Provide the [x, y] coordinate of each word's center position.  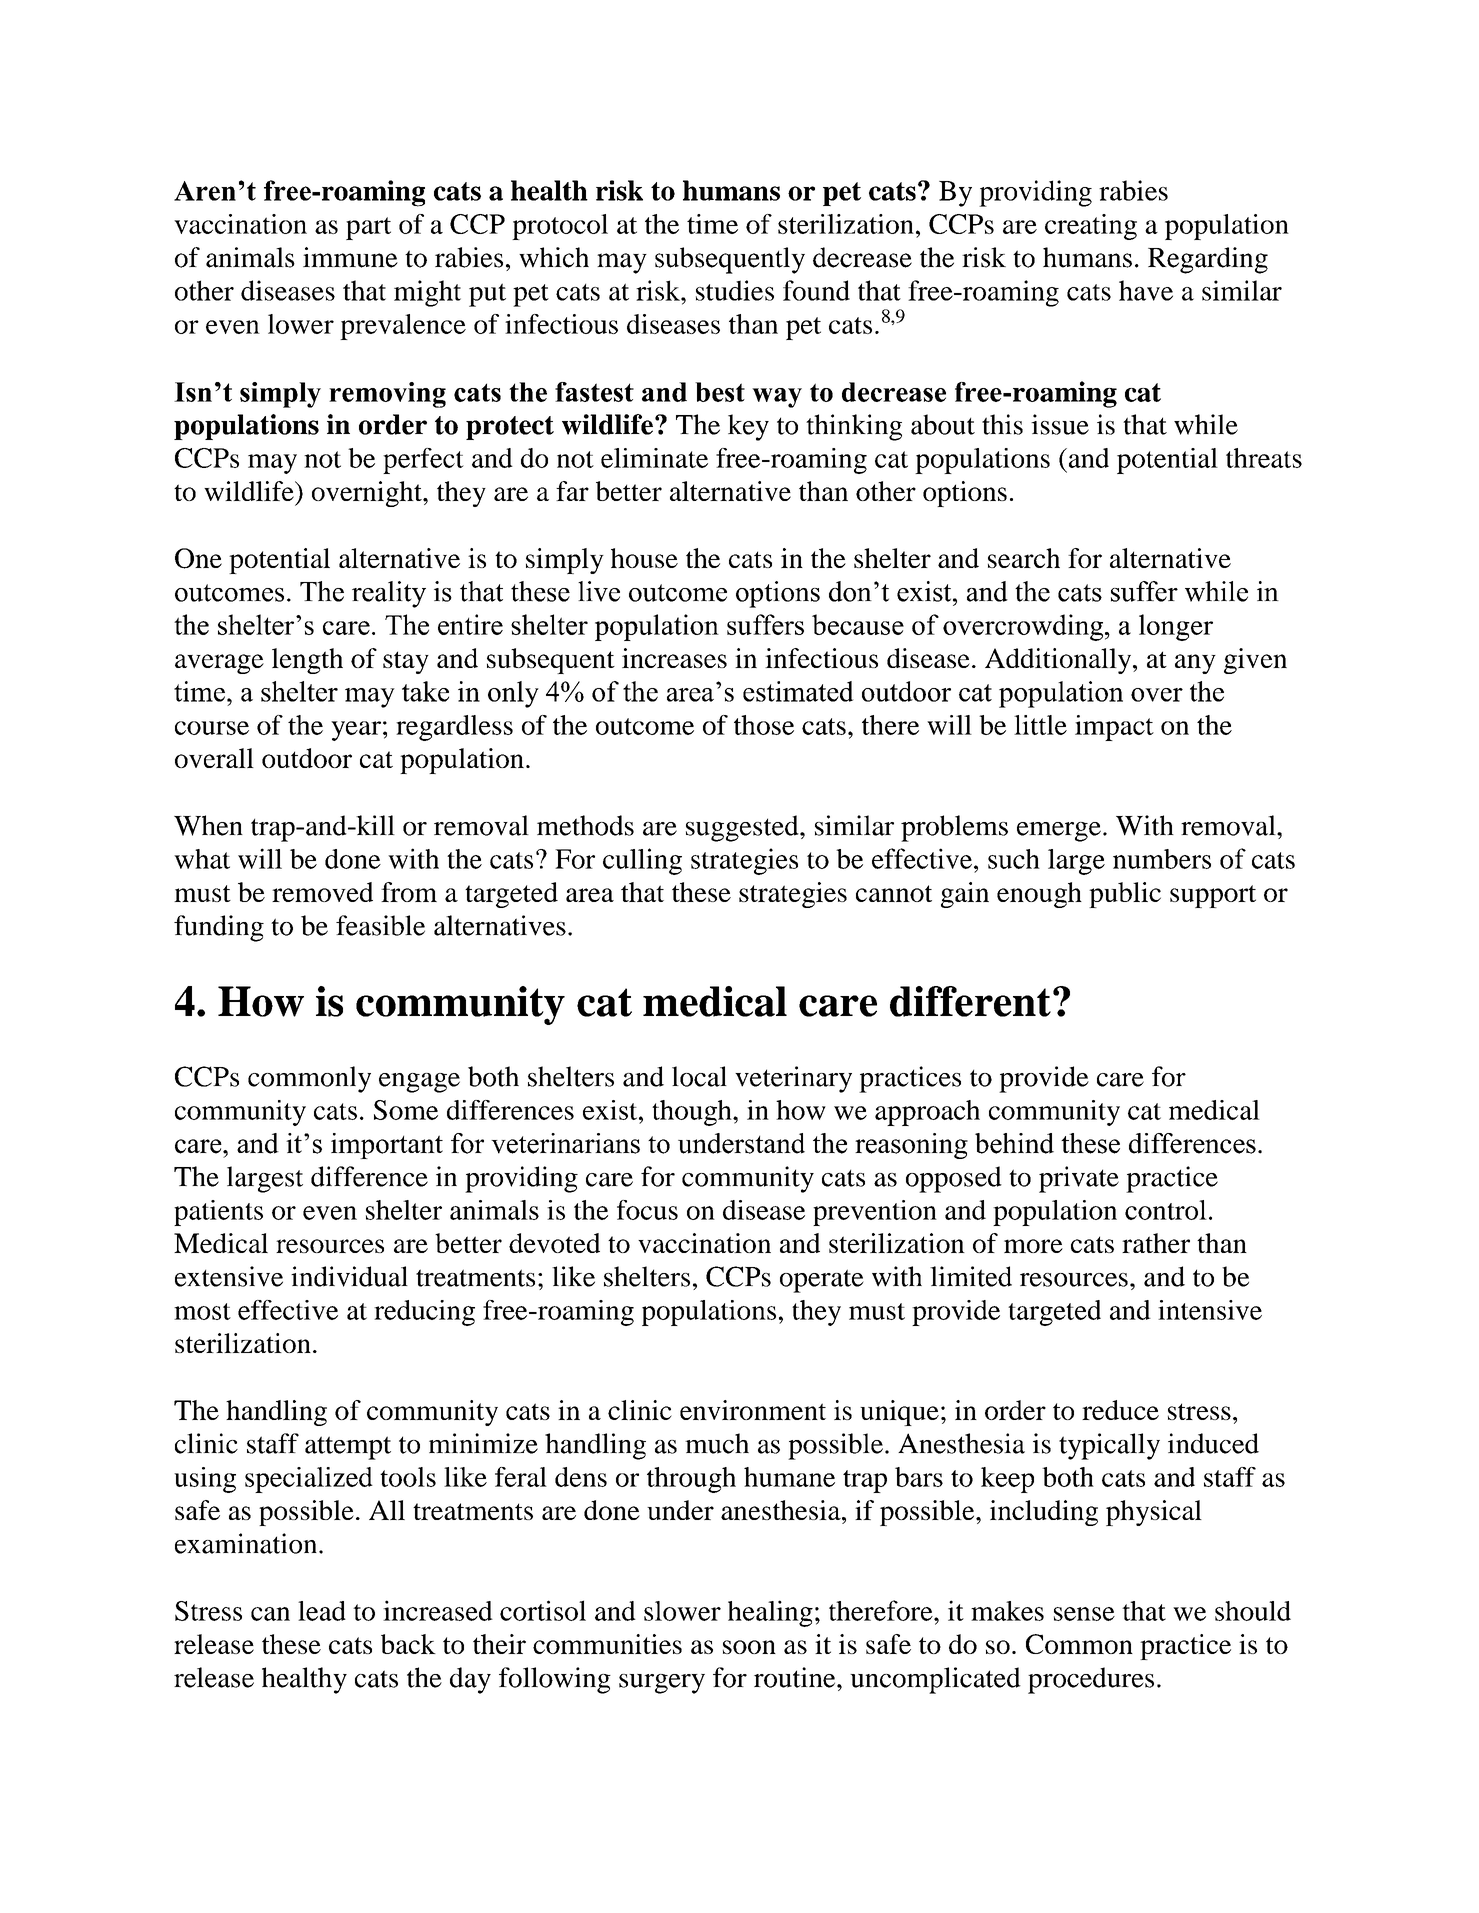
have [1146, 290]
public [1125, 895]
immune [350, 257]
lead [322, 1611]
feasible [380, 925]
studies [735, 290]
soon [749, 1647]
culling [642, 861]
